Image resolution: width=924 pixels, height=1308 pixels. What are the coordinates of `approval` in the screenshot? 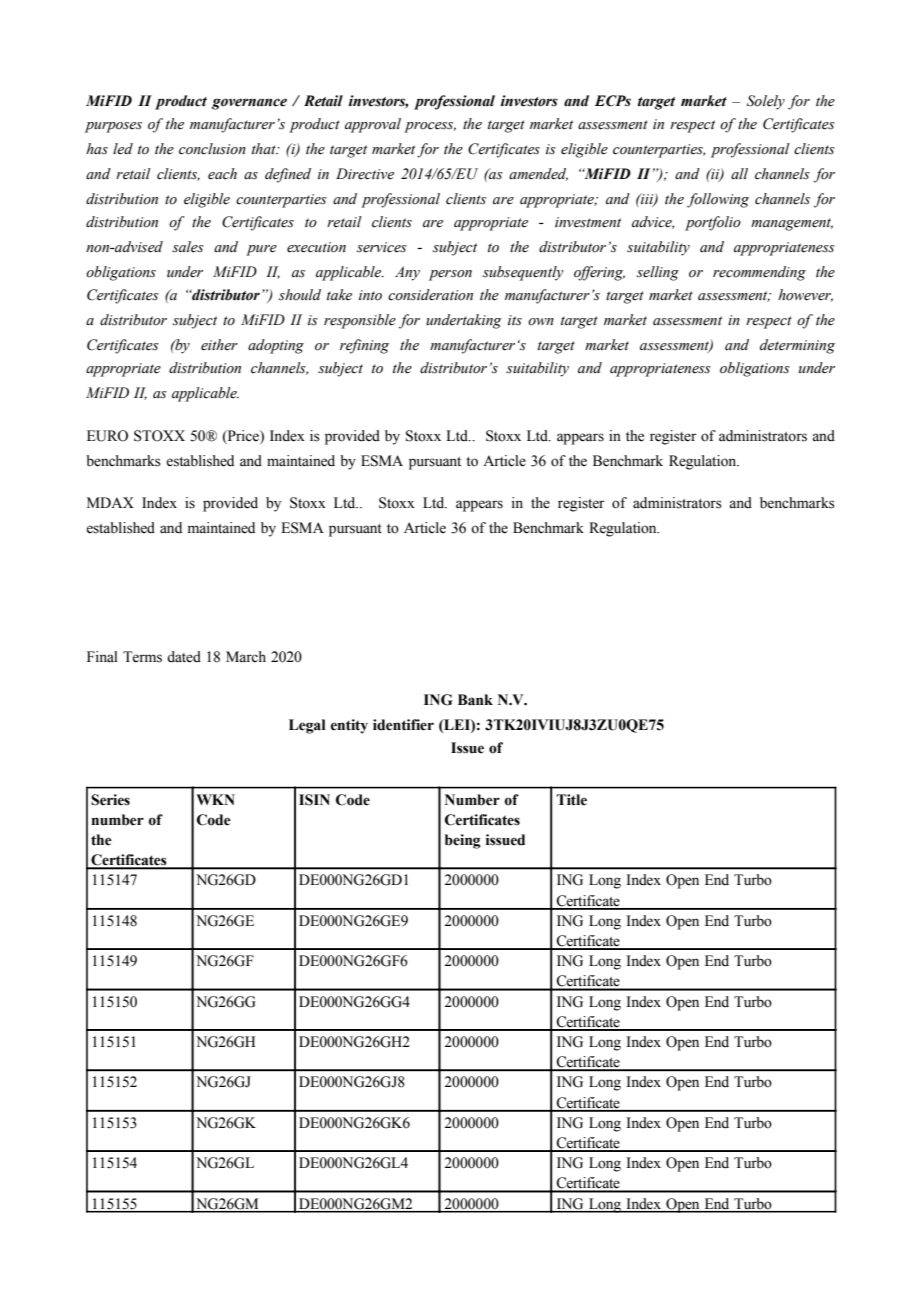 It's located at (373, 125).
